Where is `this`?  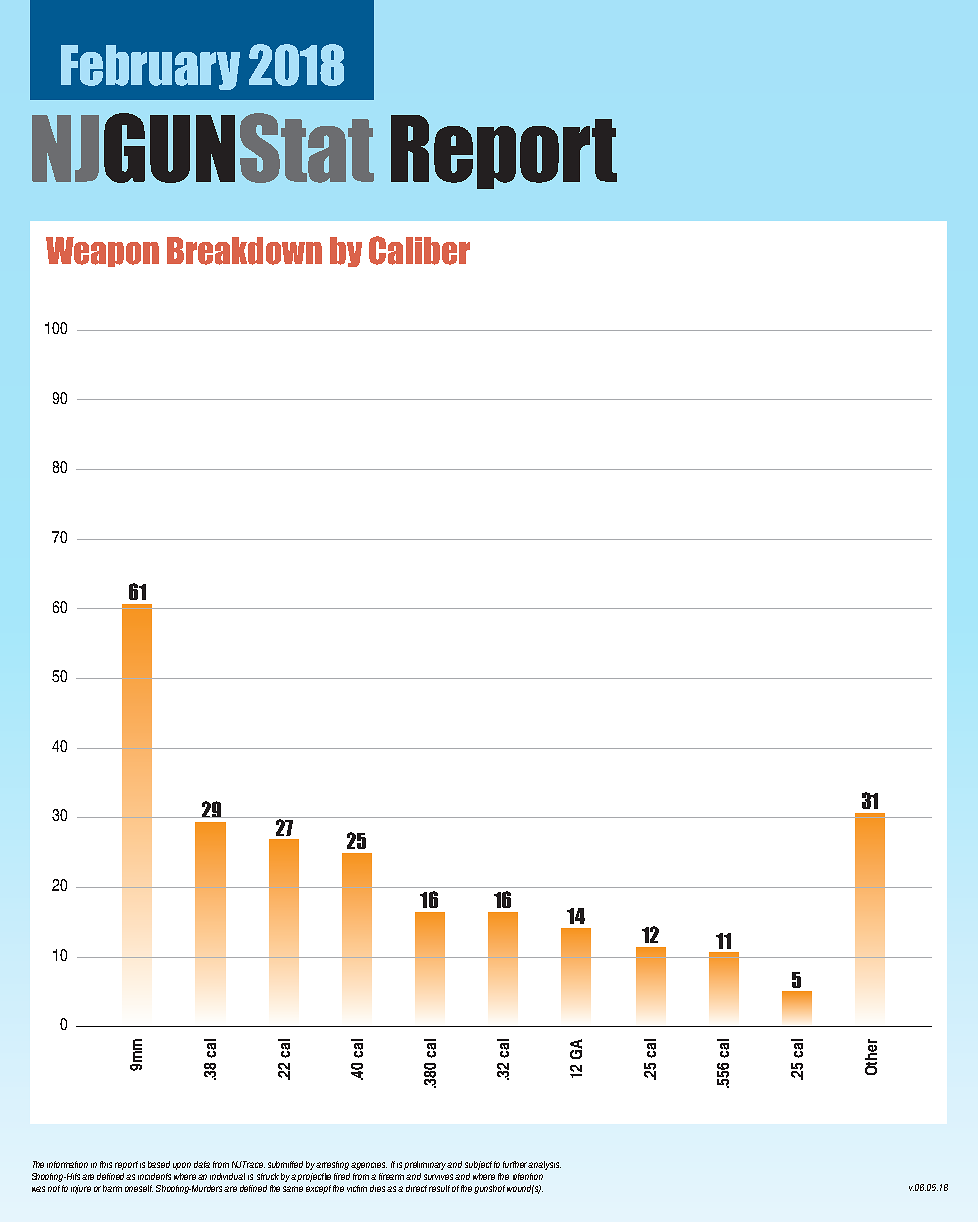
this is located at coordinates (106, 1164).
